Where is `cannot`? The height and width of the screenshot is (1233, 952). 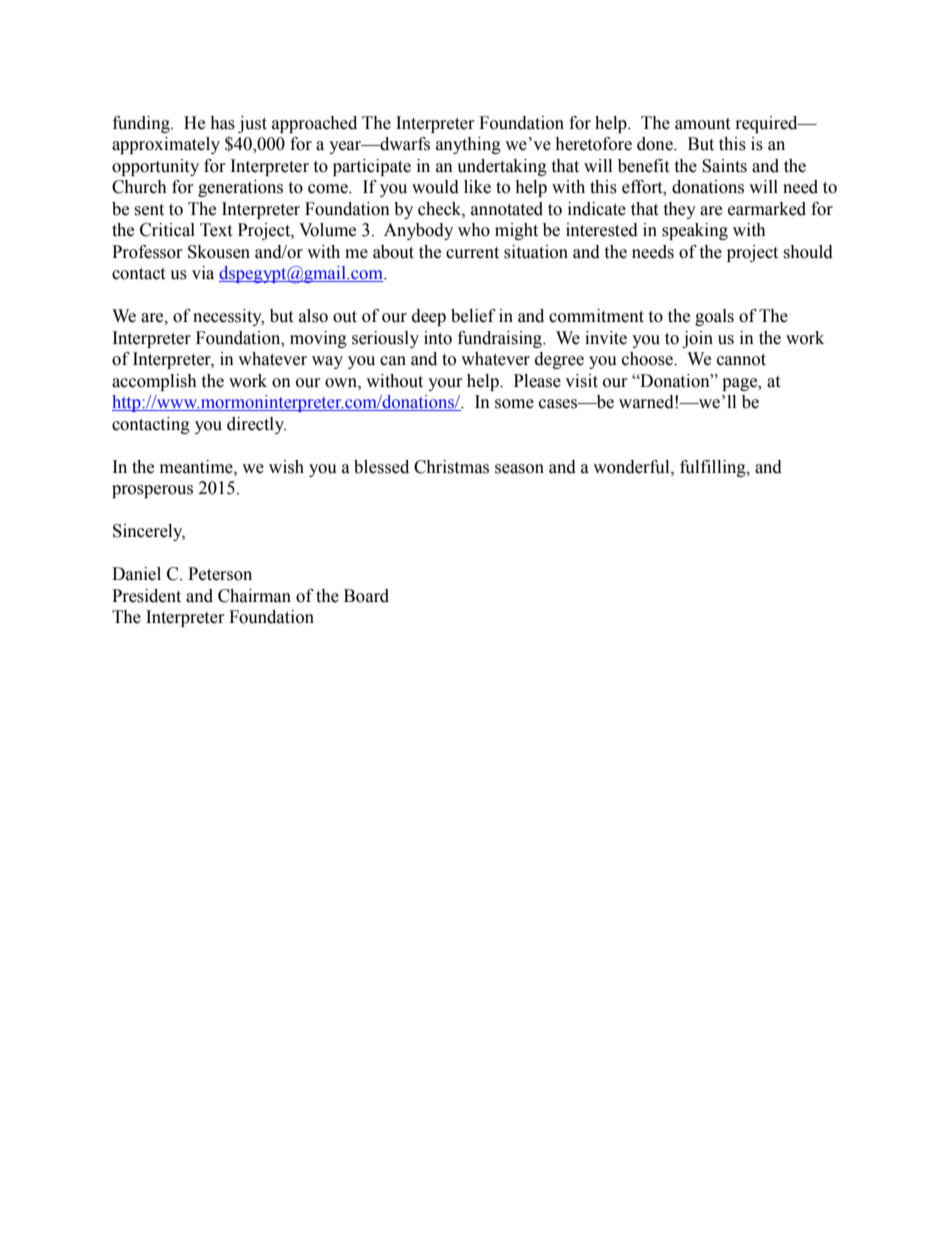 cannot is located at coordinates (741, 360).
